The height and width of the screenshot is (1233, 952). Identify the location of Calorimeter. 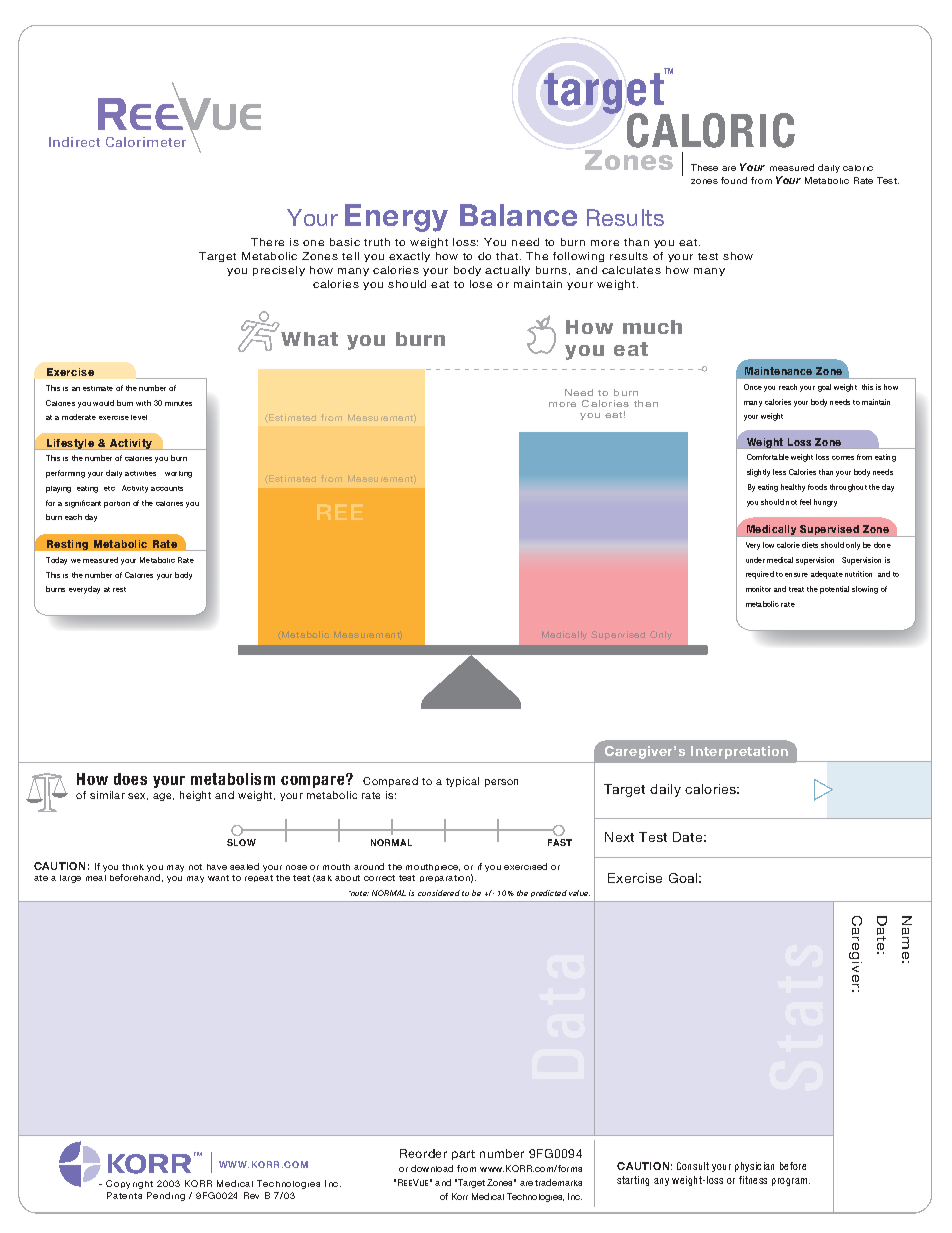
(146, 142).
